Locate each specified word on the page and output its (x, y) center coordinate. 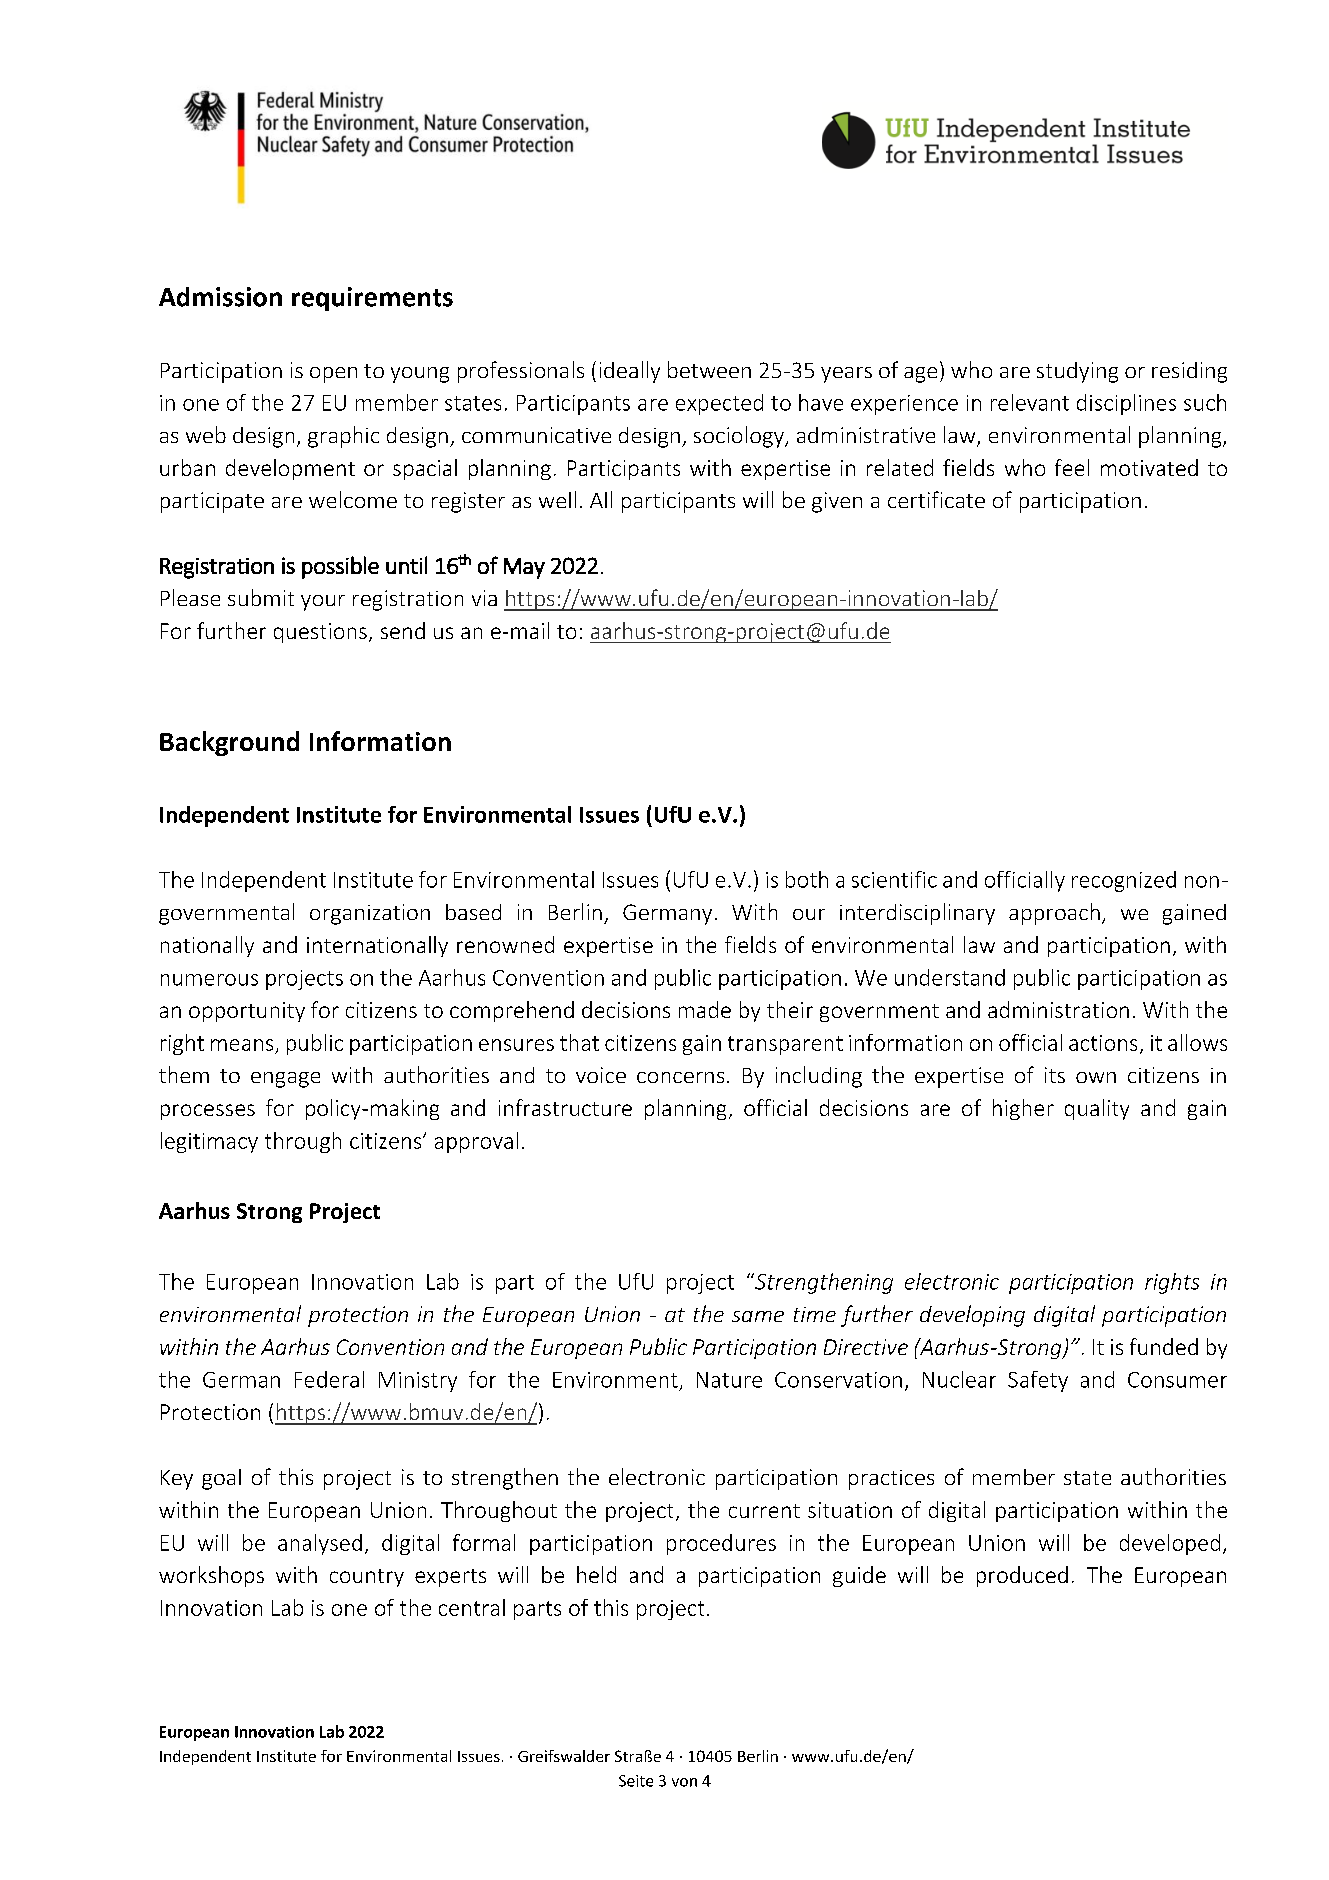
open (333, 375)
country (367, 1578)
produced (1022, 1576)
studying (1077, 372)
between (709, 369)
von (684, 1782)
